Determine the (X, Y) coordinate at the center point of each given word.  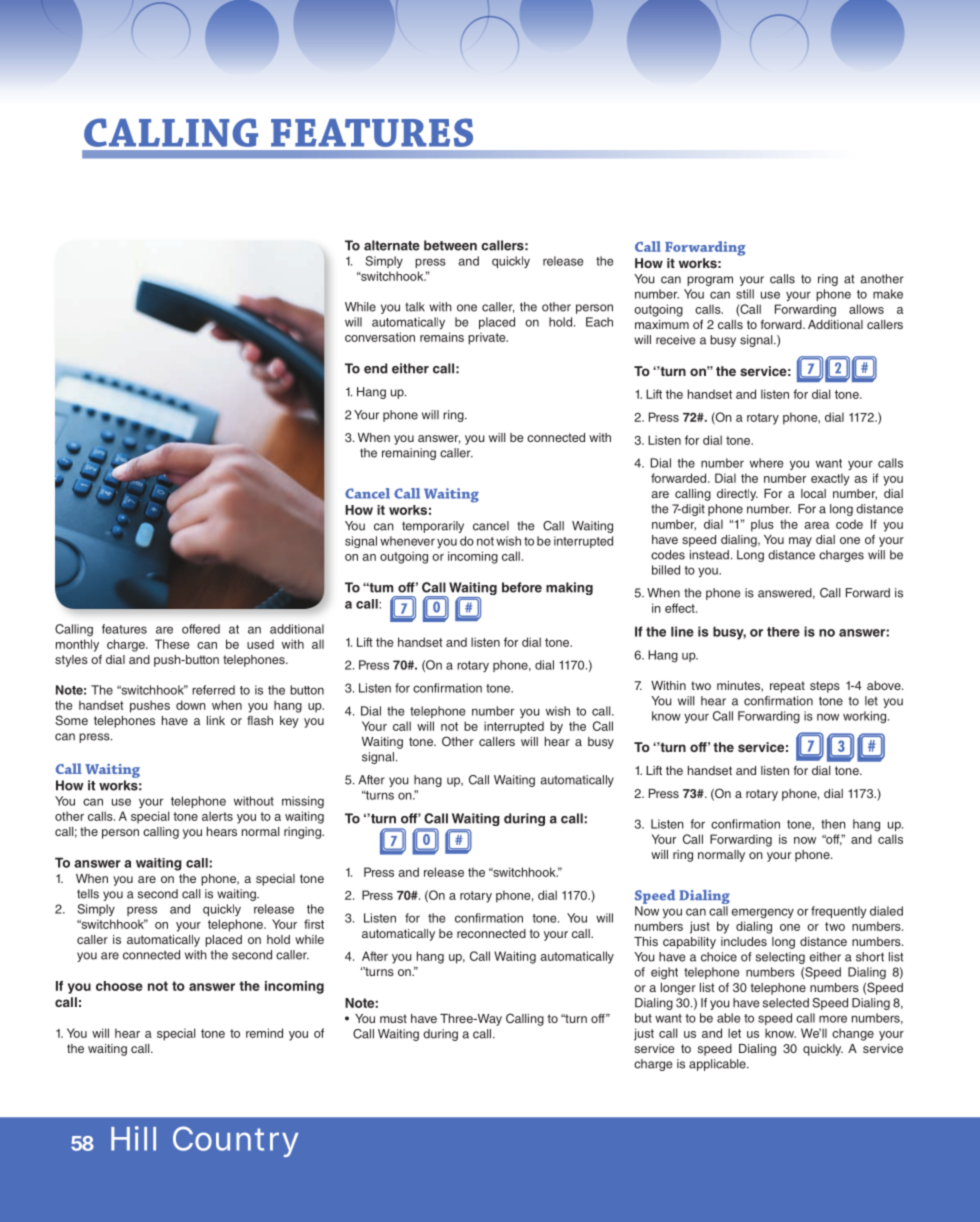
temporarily (433, 527)
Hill (133, 1138)
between (450, 245)
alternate (392, 245)
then (833, 824)
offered (201, 629)
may (800, 542)
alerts (217, 816)
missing (303, 802)
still (745, 294)
